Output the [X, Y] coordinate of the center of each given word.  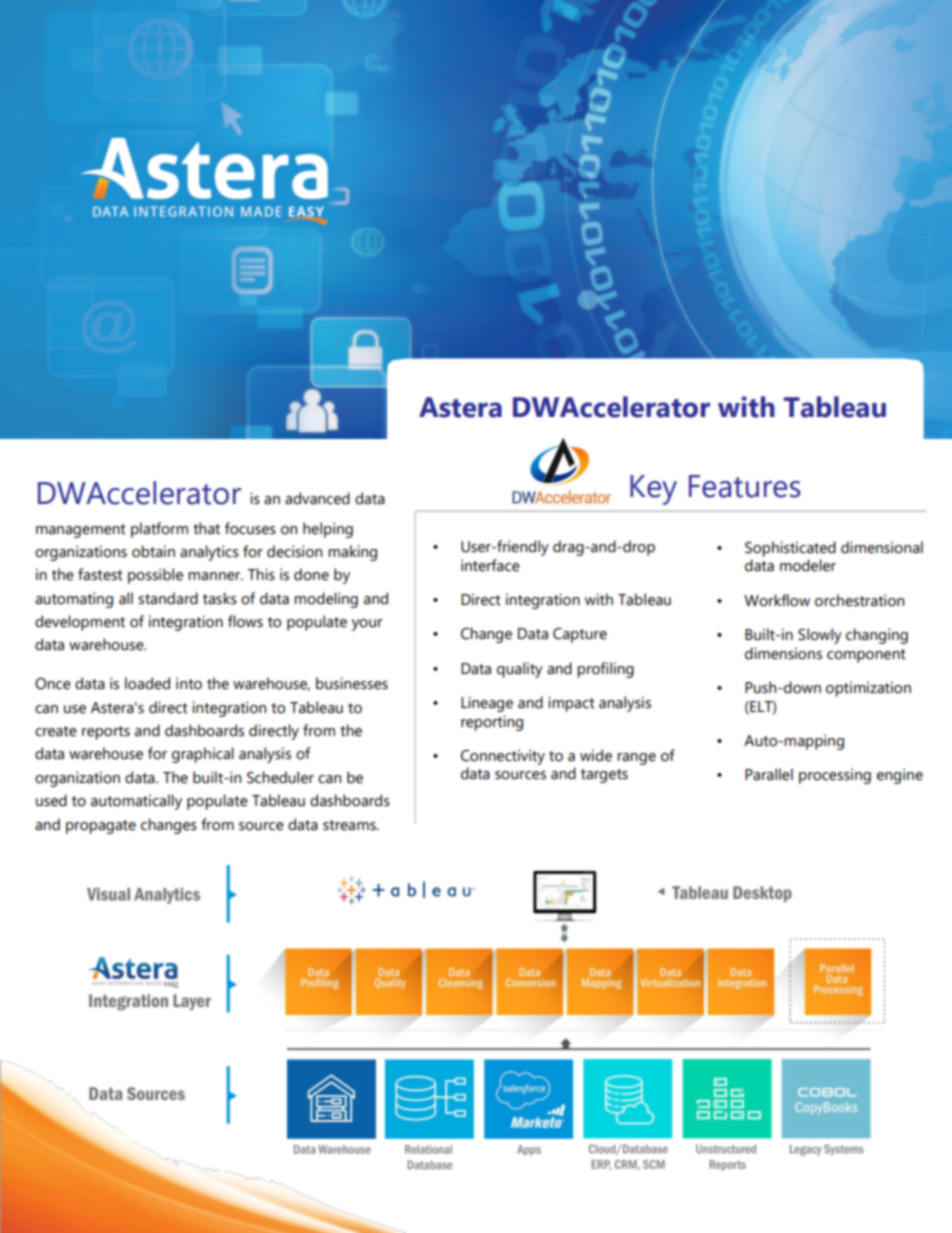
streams [350, 825]
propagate [101, 827]
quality [520, 670]
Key [653, 490]
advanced [317, 498]
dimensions [783, 653]
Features [745, 486]
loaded [147, 683]
